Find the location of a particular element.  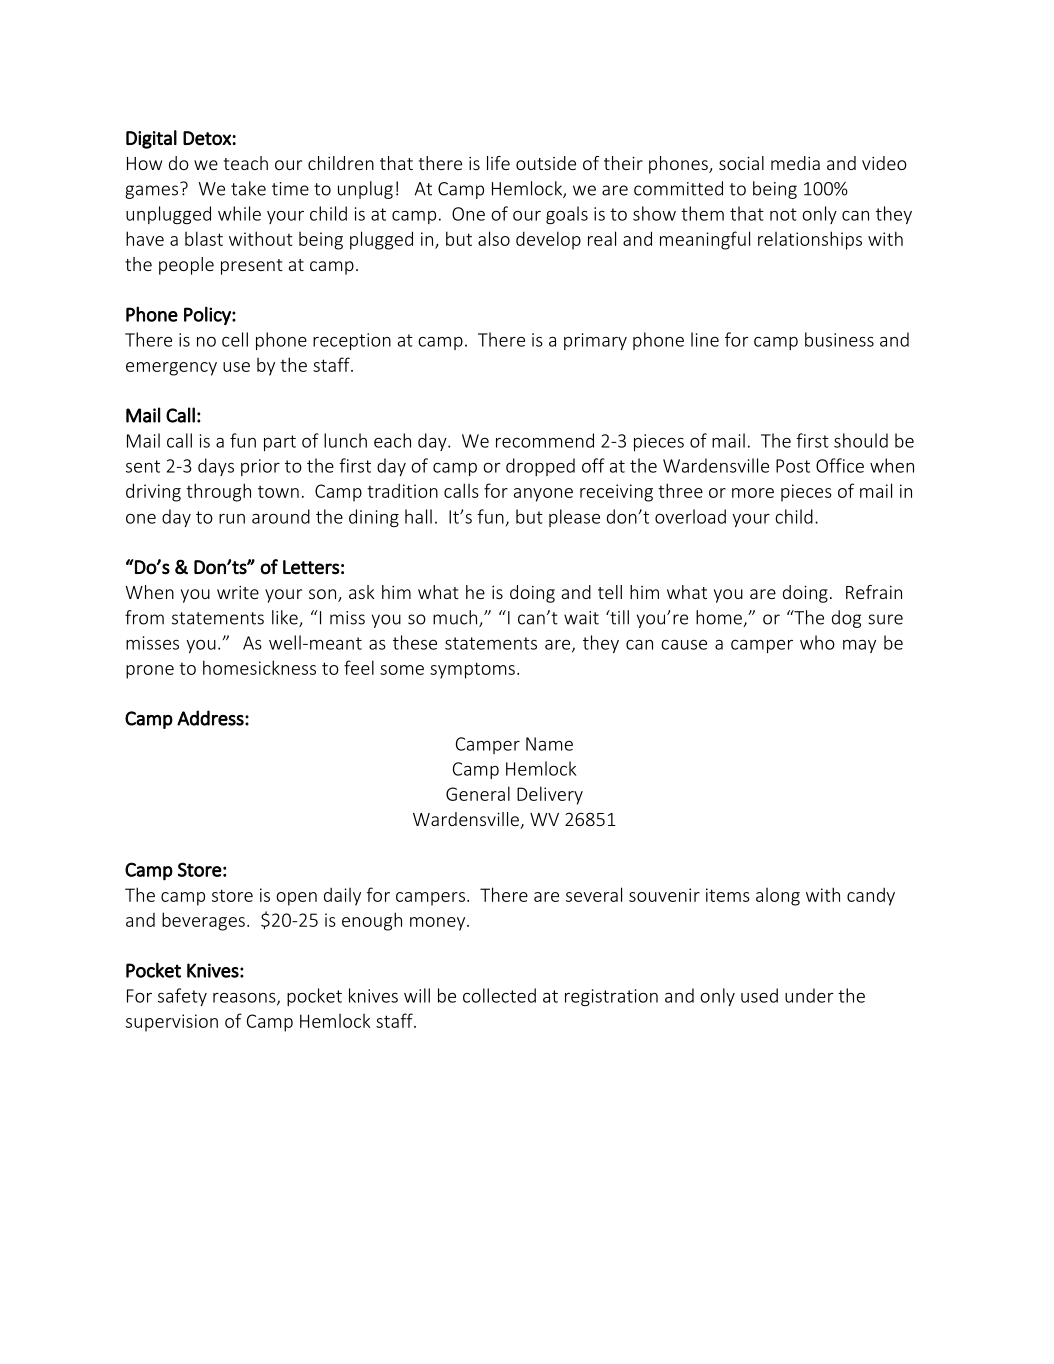

reasons is located at coordinates (245, 999).
